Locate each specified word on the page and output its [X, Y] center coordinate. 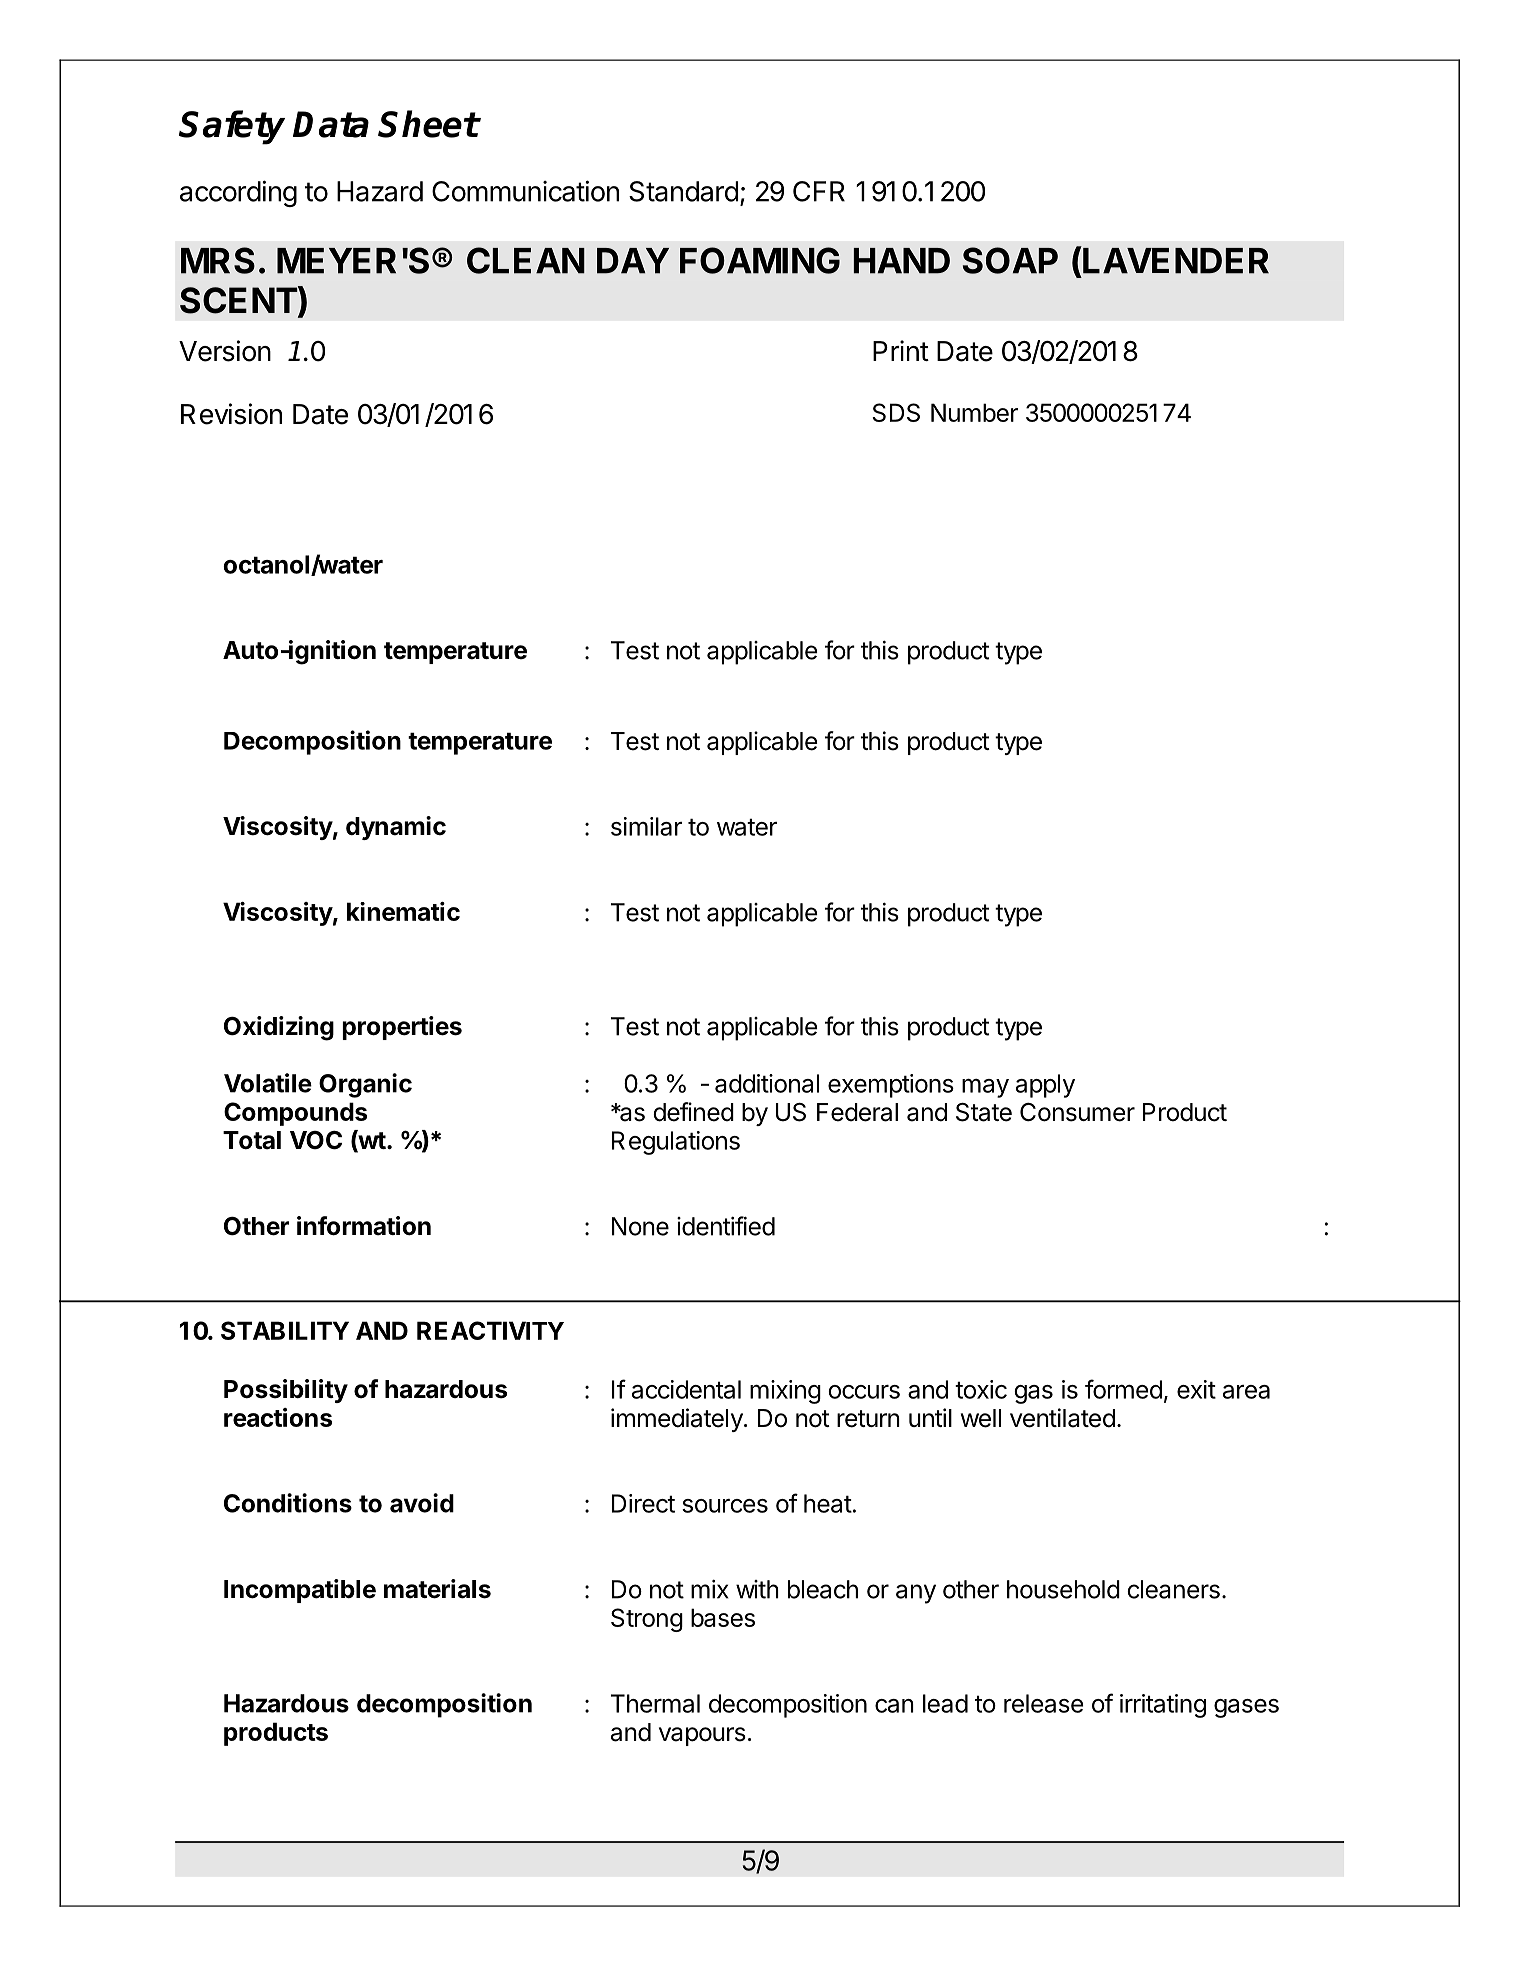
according [238, 193]
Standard [683, 191]
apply [1045, 1086]
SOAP [1010, 260]
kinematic [403, 911]
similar [646, 826]
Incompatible [300, 1591]
